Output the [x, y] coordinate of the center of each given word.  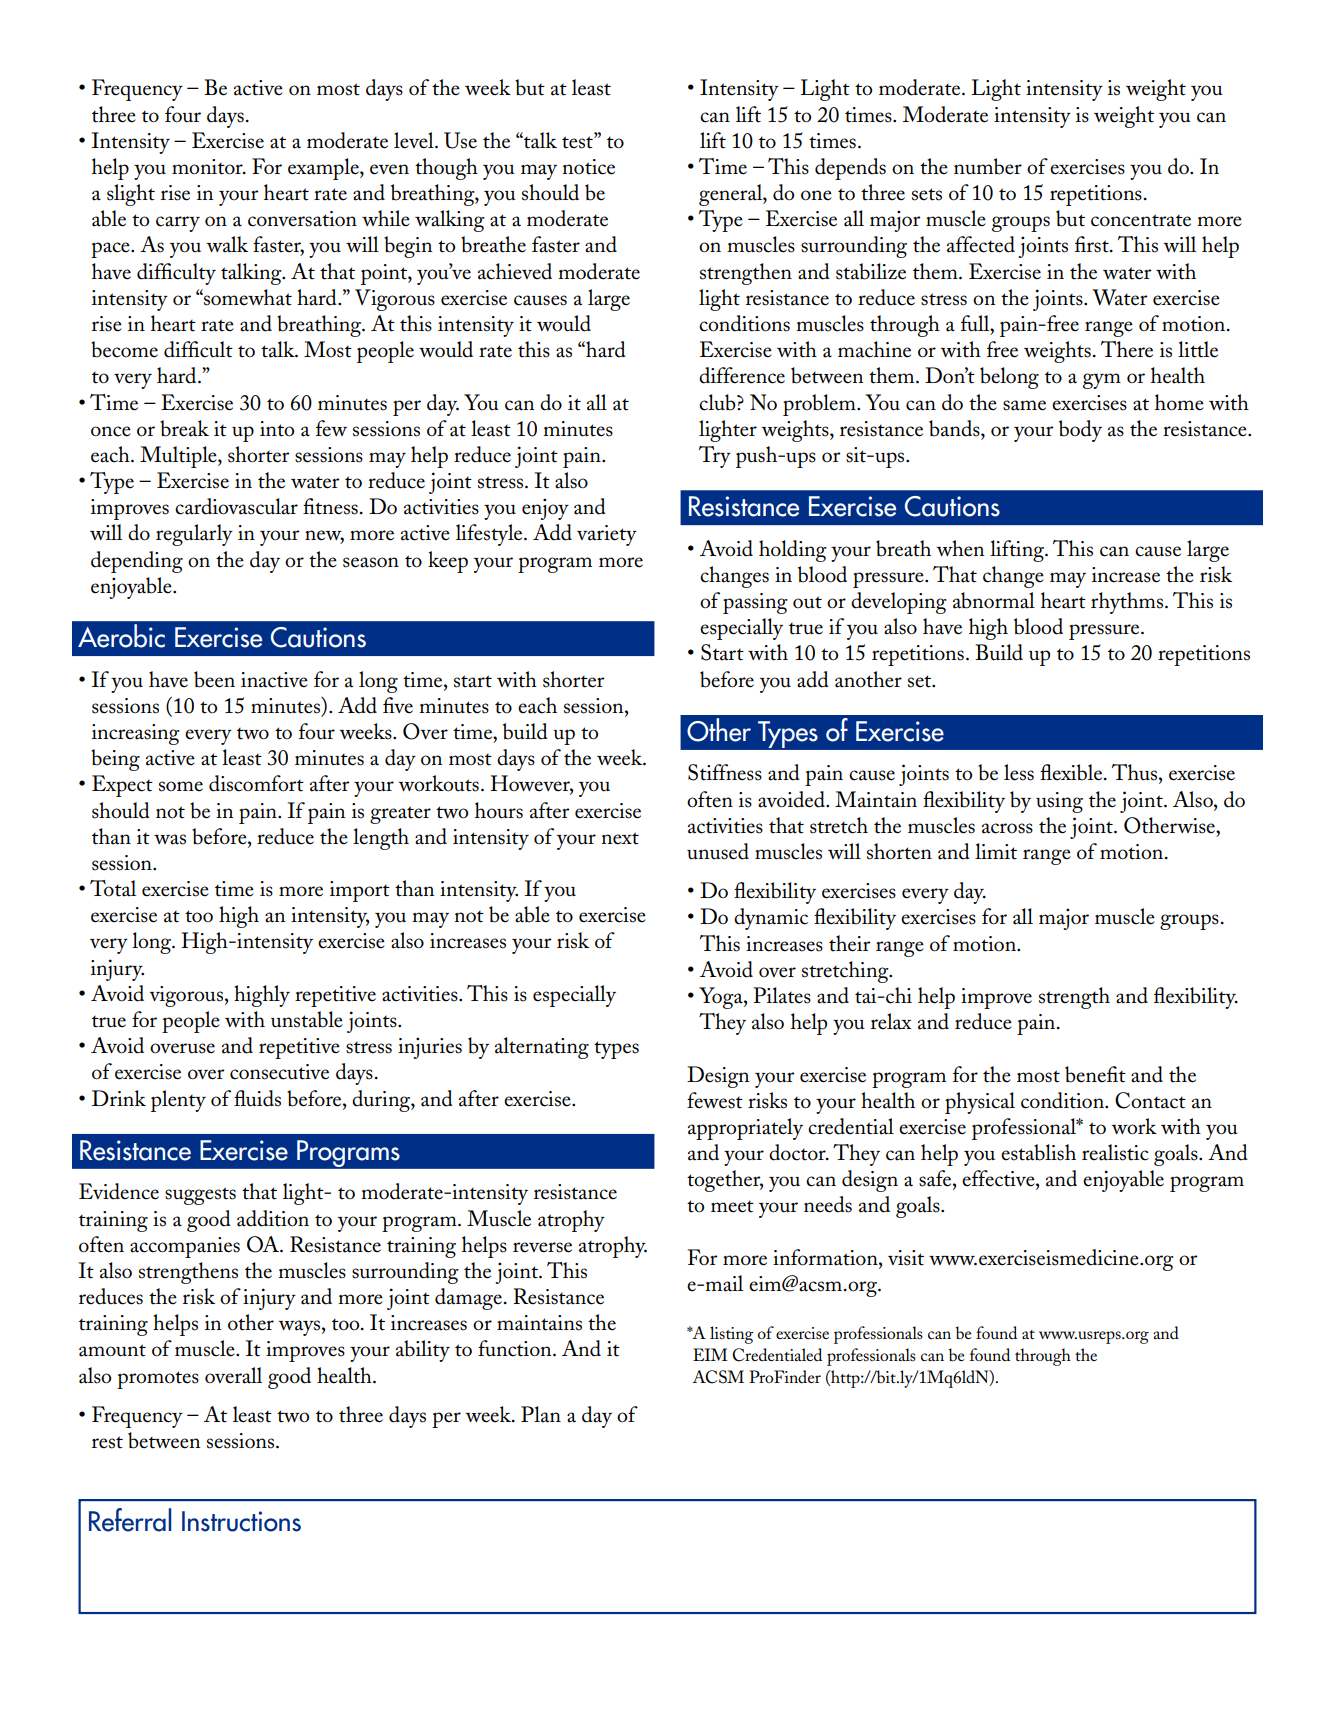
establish [1038, 1152]
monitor [208, 167]
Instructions [241, 1521]
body [1080, 431]
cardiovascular [236, 506]
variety [607, 535]
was [170, 839]
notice [589, 167]
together [725, 1181]
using [1059, 802]
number [988, 166]
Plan [541, 1414]
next [620, 838]
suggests [200, 1196]
